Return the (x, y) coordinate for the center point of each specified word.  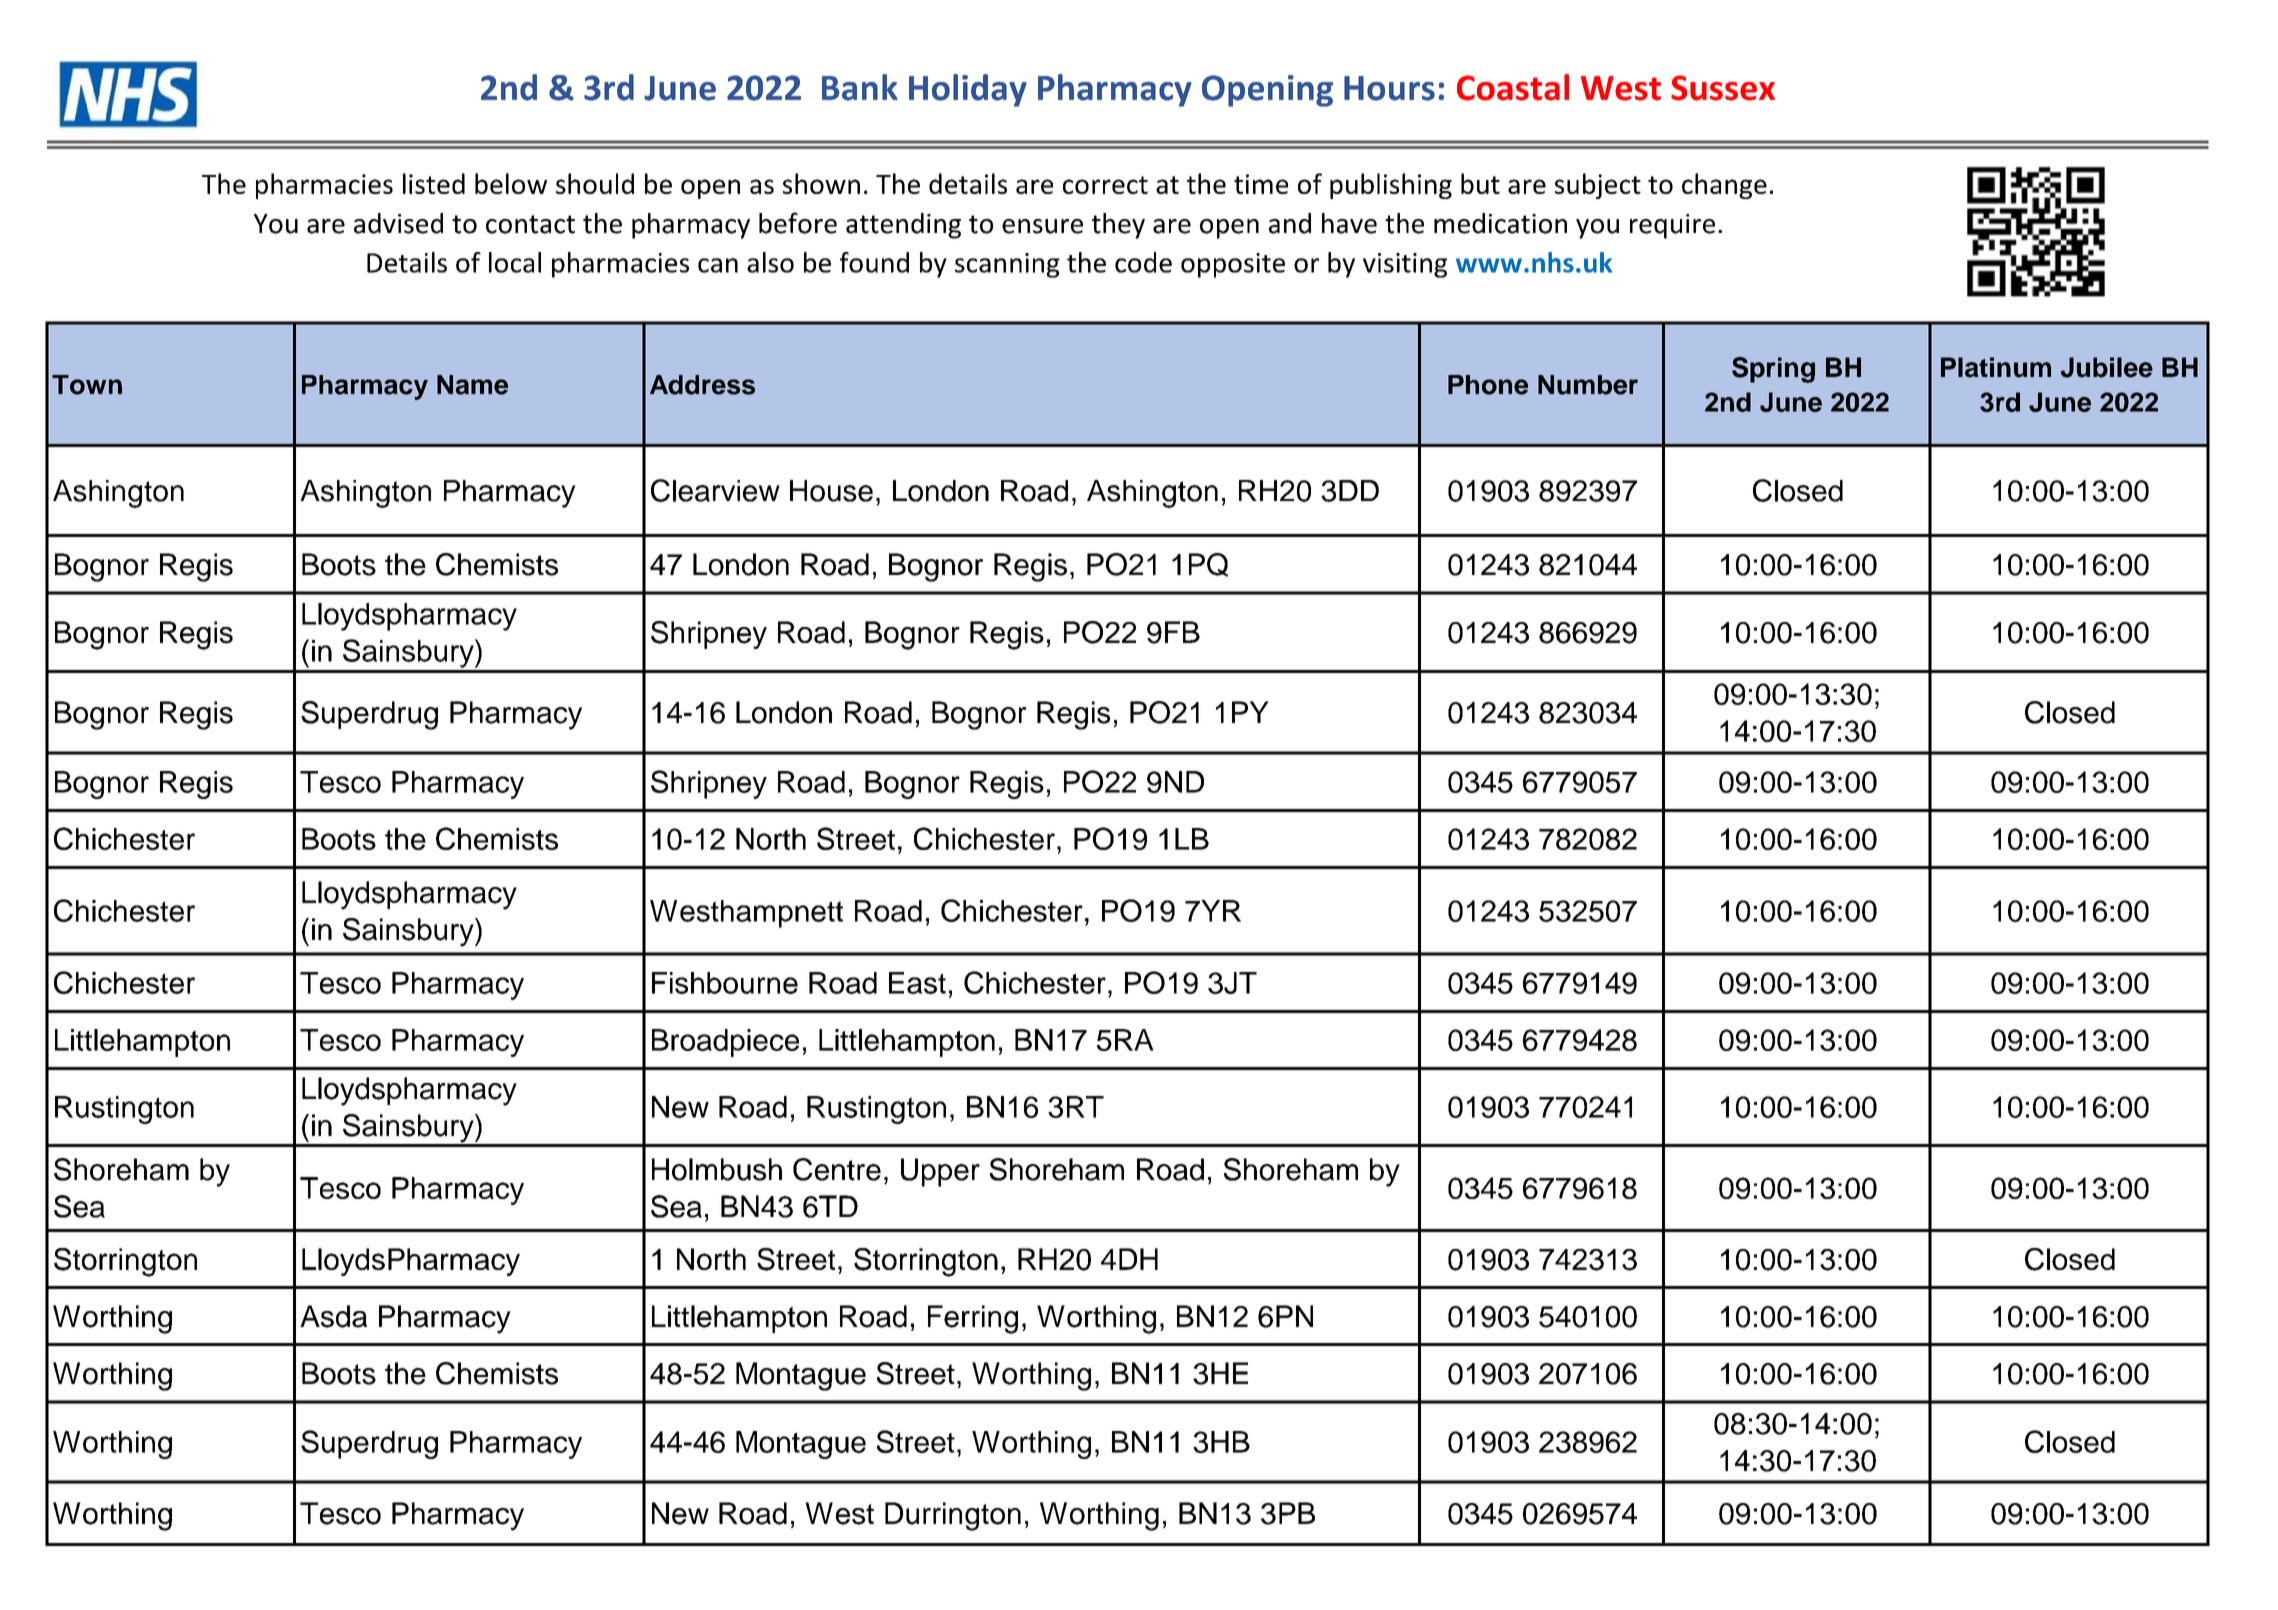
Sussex (1723, 88)
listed (434, 183)
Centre (837, 1169)
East (917, 983)
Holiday (968, 90)
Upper (940, 1172)
